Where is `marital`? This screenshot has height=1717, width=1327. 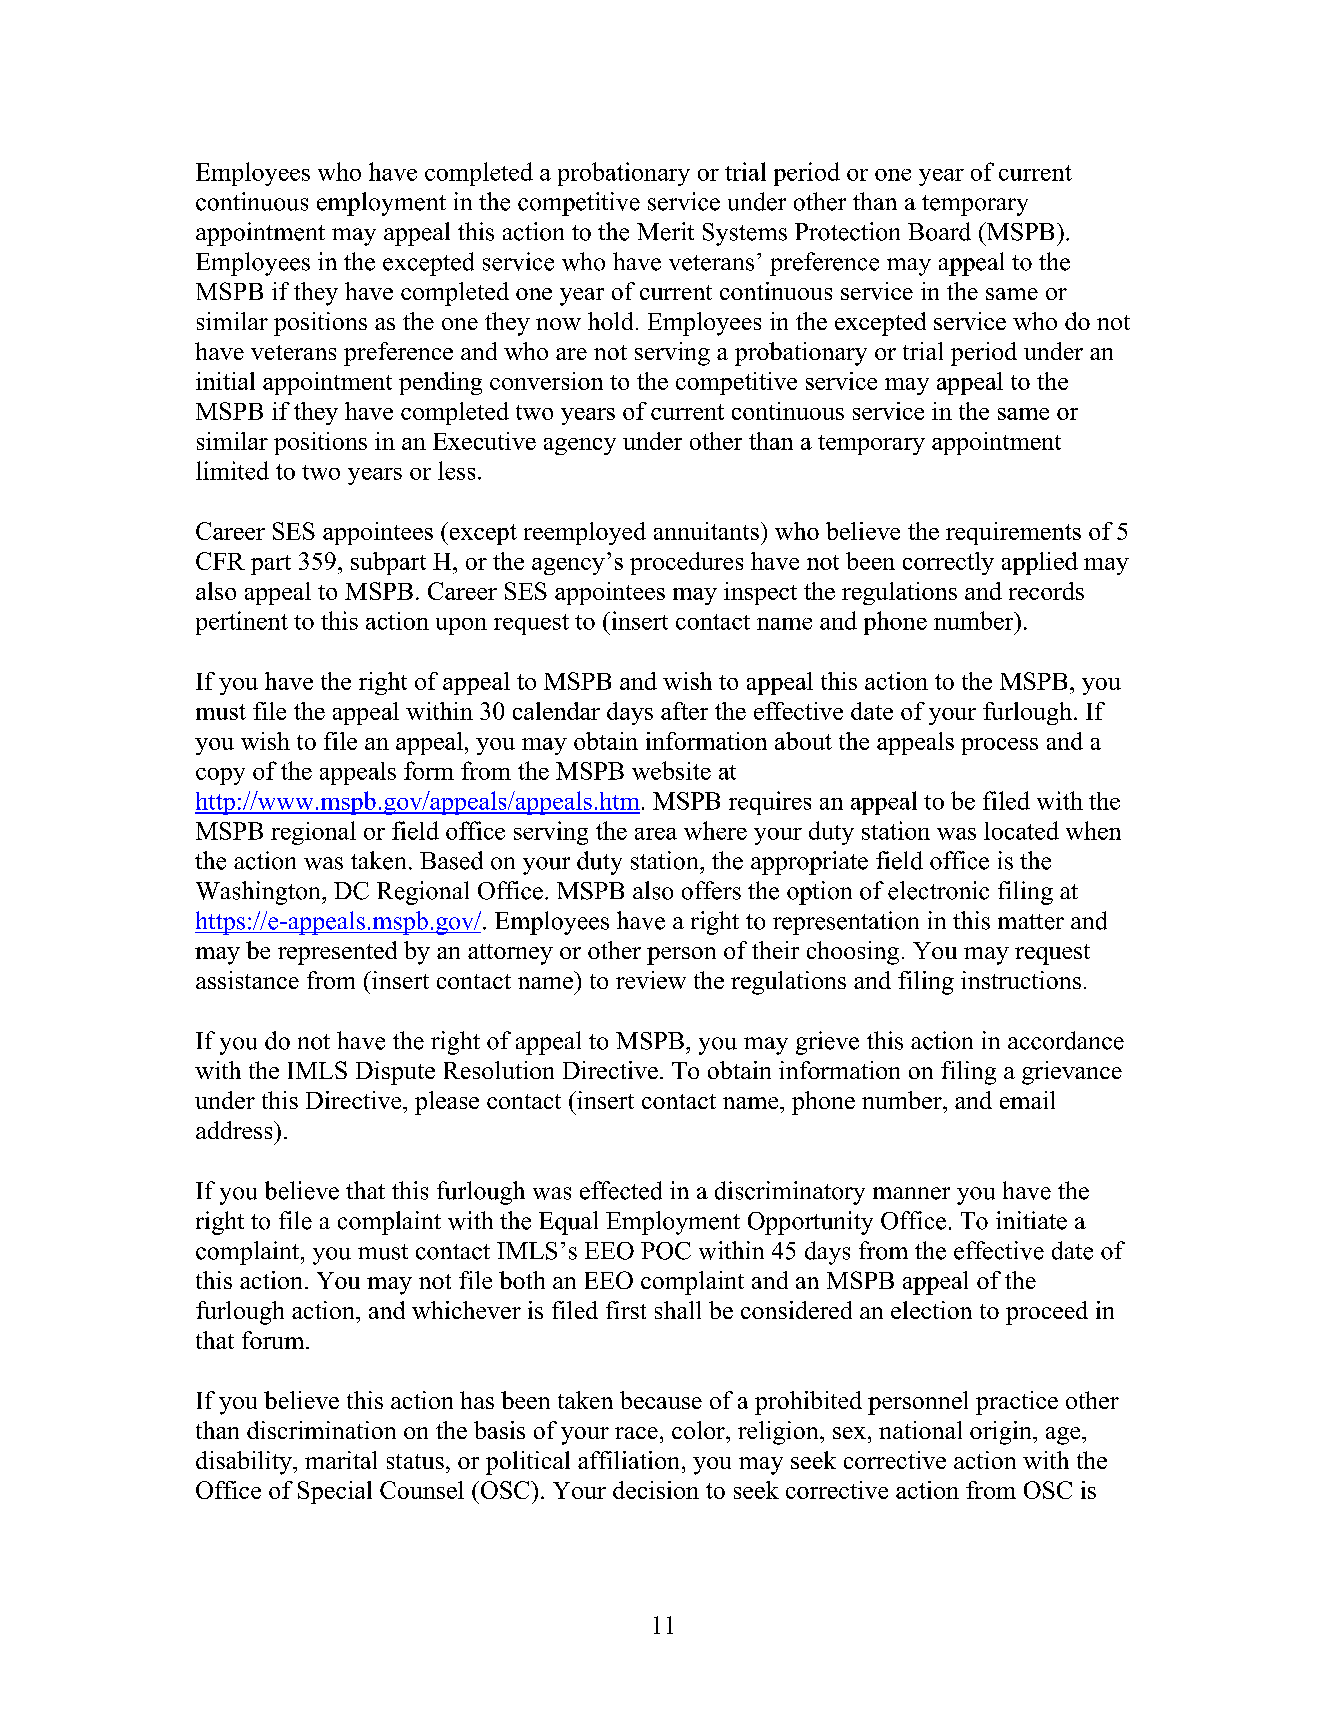 marital is located at coordinates (341, 1460).
